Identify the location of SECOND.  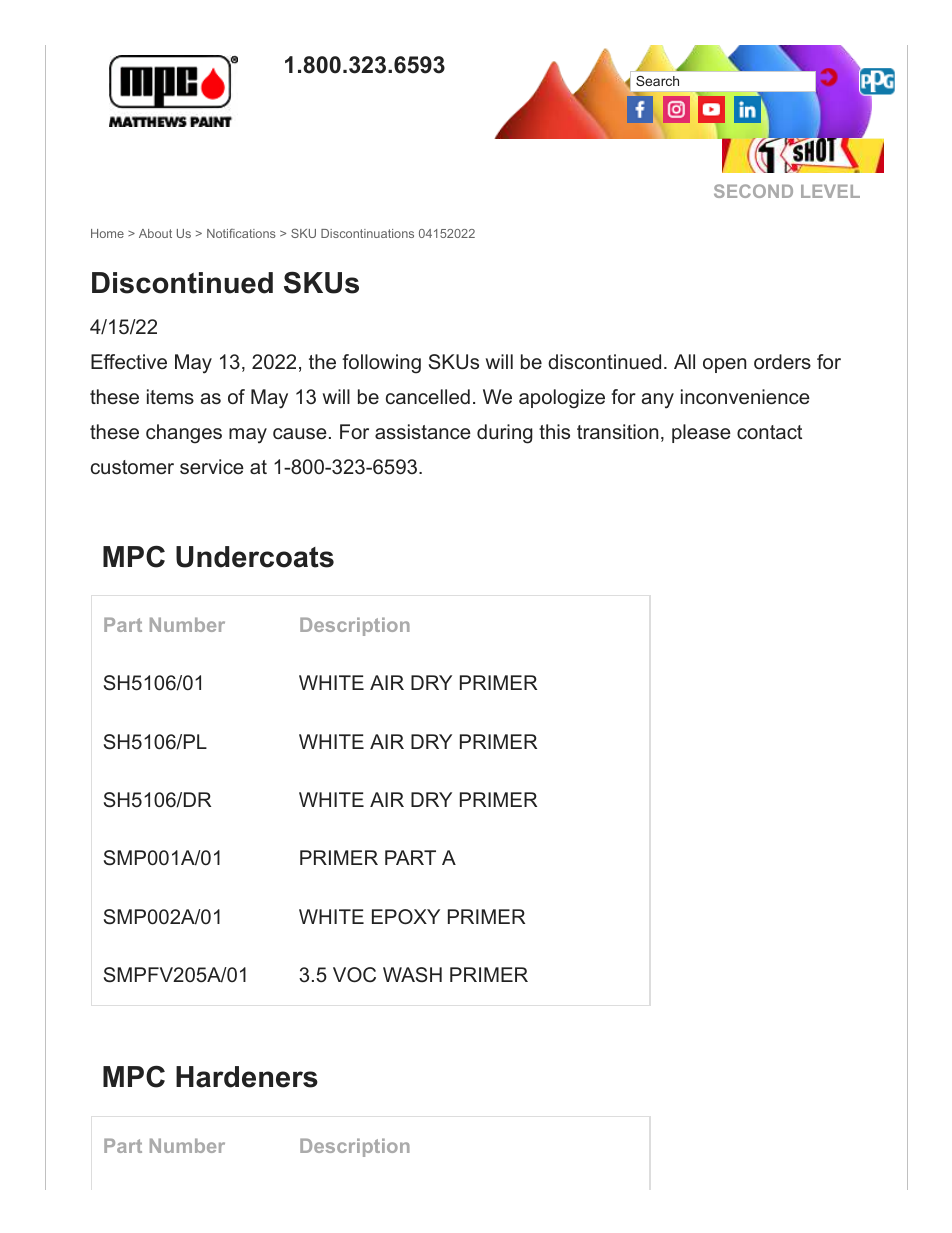
(753, 191).
